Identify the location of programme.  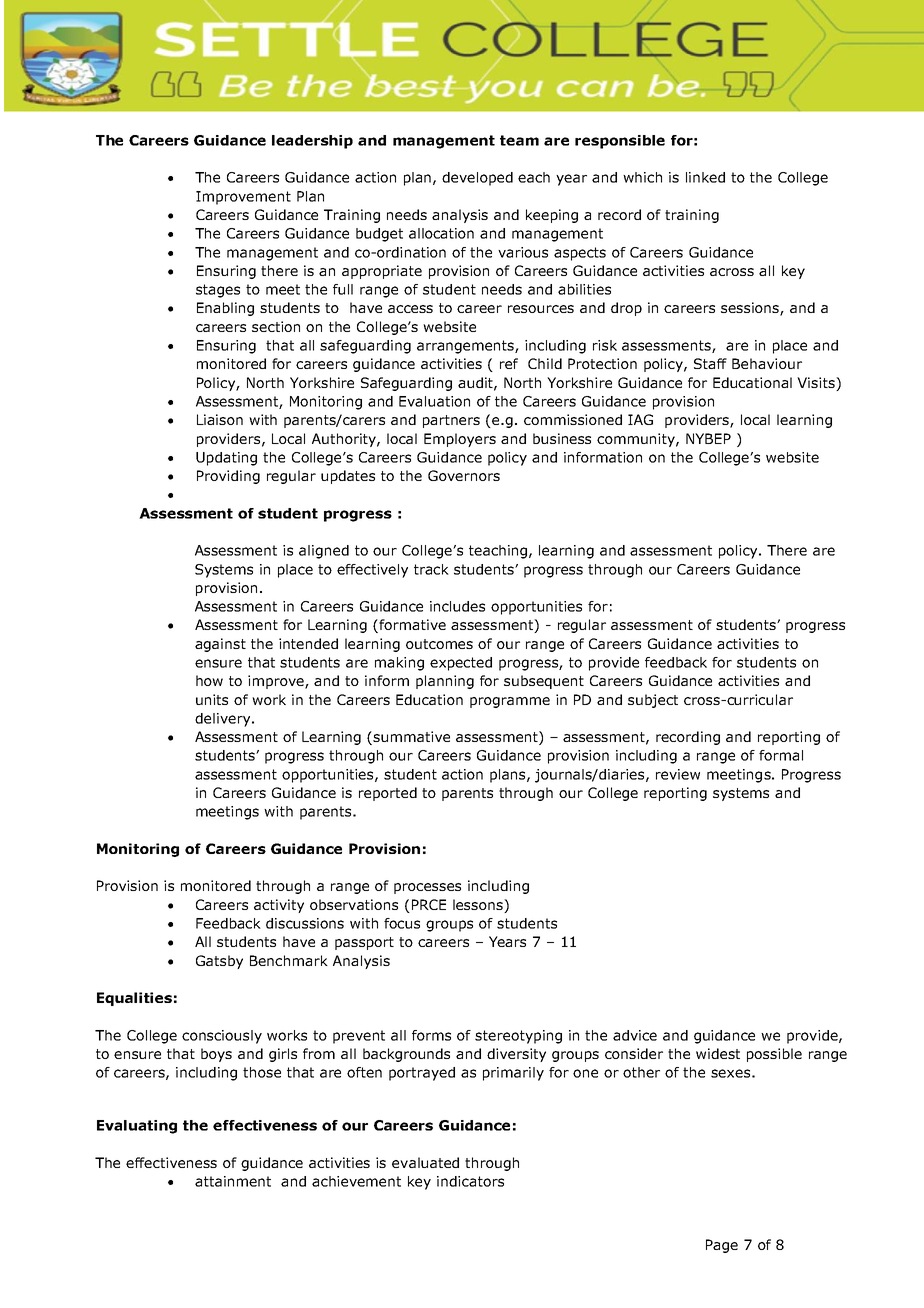
(510, 702).
